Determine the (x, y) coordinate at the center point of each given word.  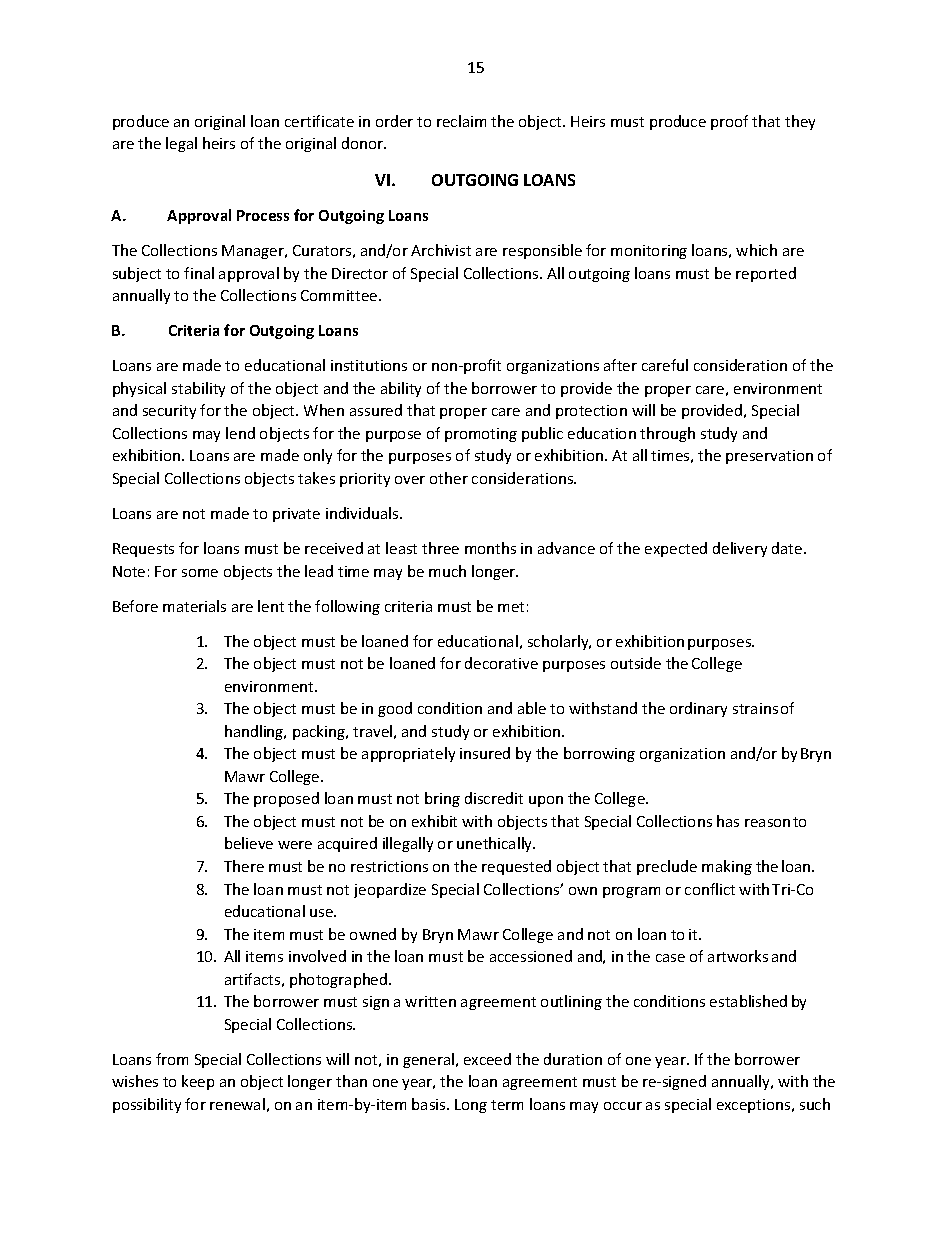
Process (263, 215)
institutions (369, 365)
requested (516, 867)
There (244, 866)
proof (729, 122)
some (200, 573)
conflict (710, 889)
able (532, 708)
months (490, 548)
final (199, 273)
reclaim (461, 121)
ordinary (698, 709)
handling (255, 732)
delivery (740, 549)
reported (766, 274)
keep (198, 1082)
